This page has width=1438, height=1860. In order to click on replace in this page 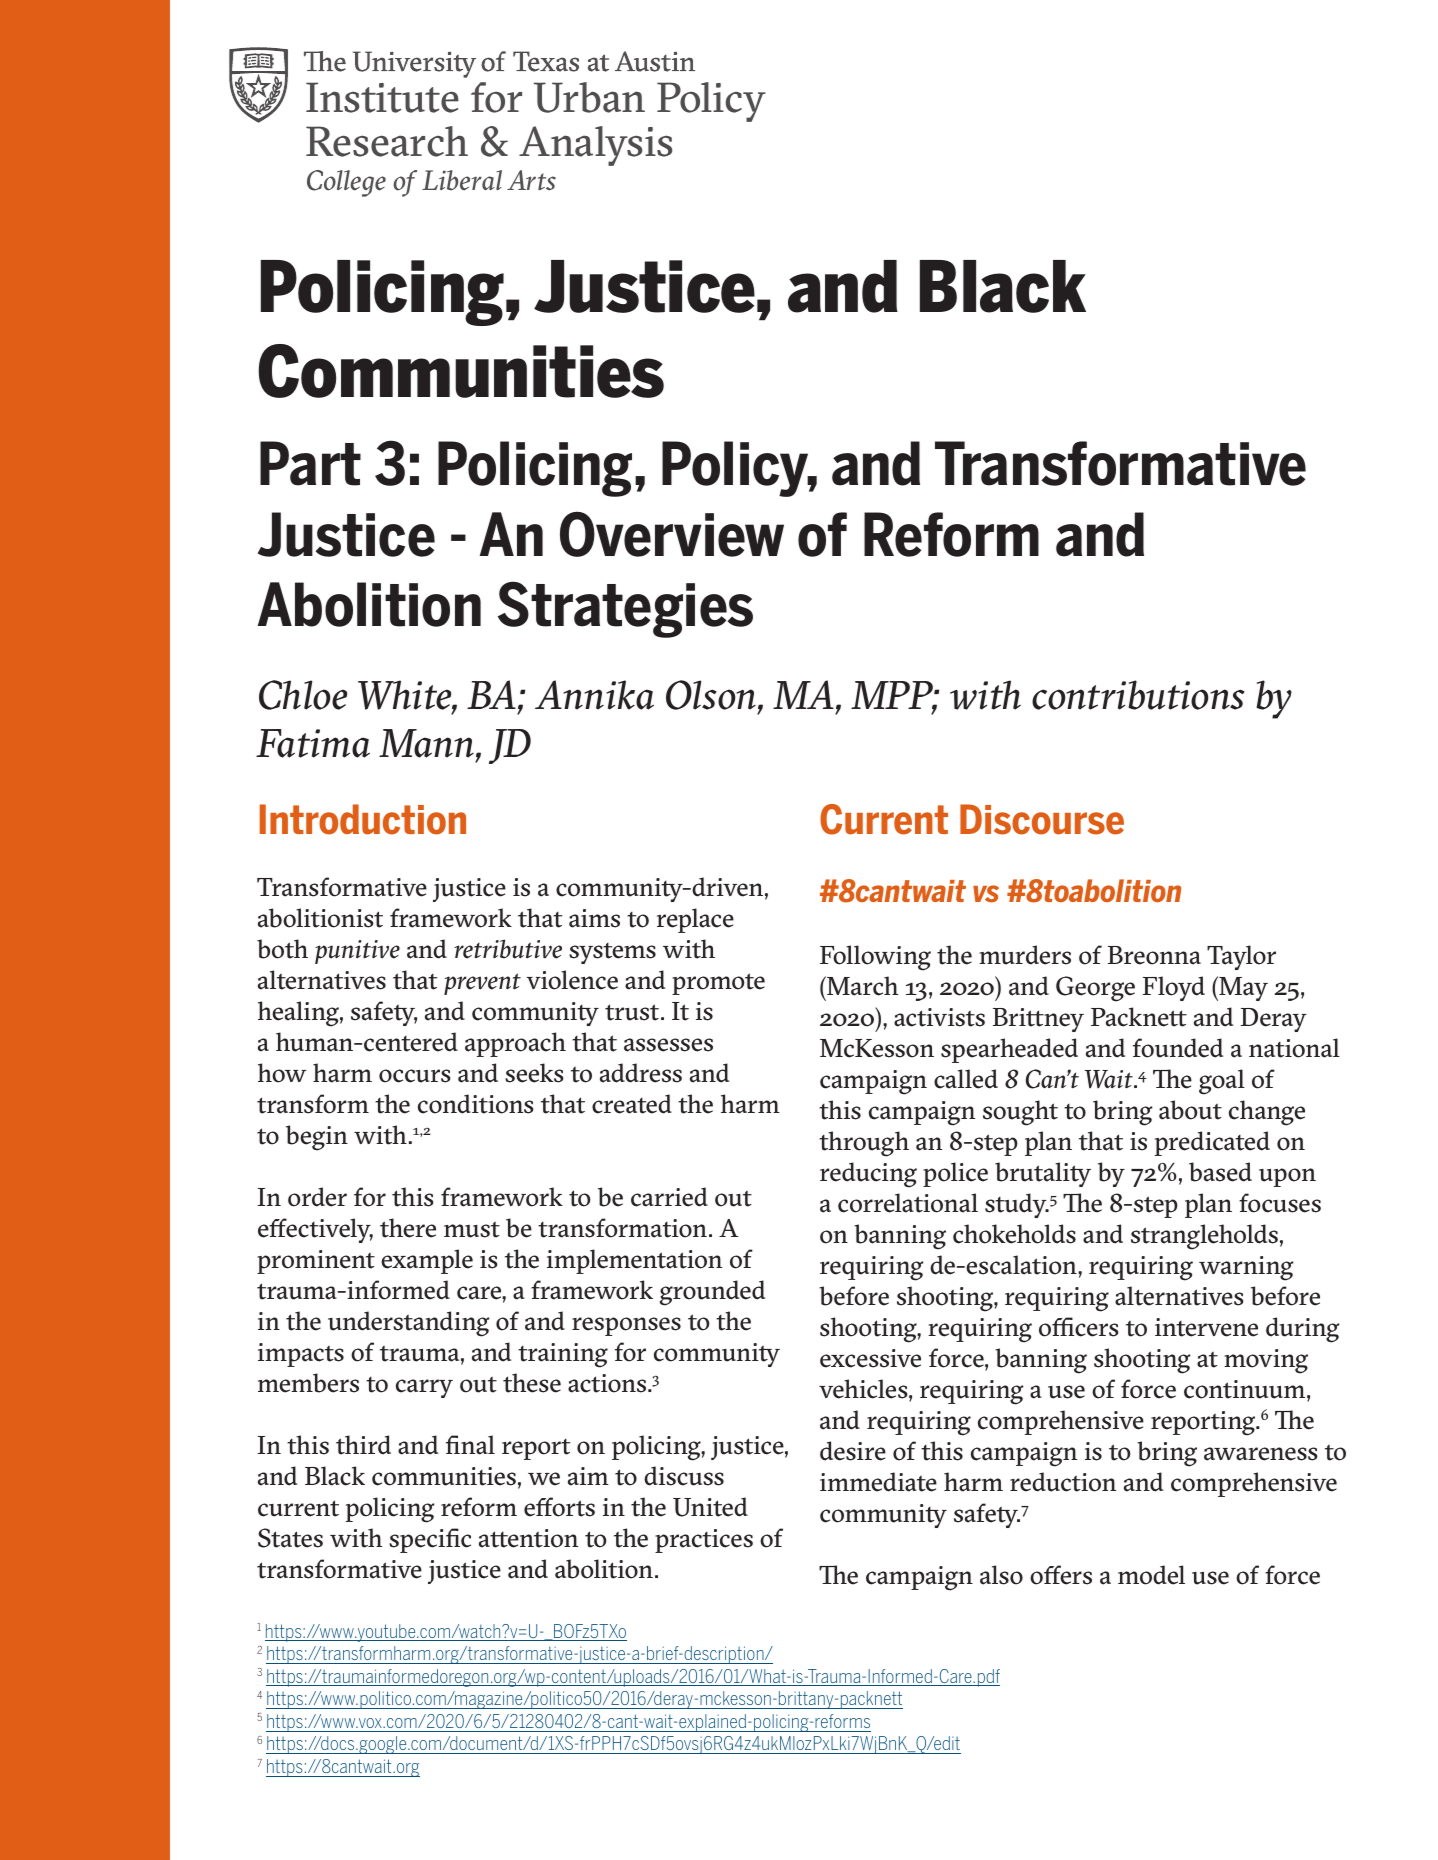, I will do `click(695, 920)`.
